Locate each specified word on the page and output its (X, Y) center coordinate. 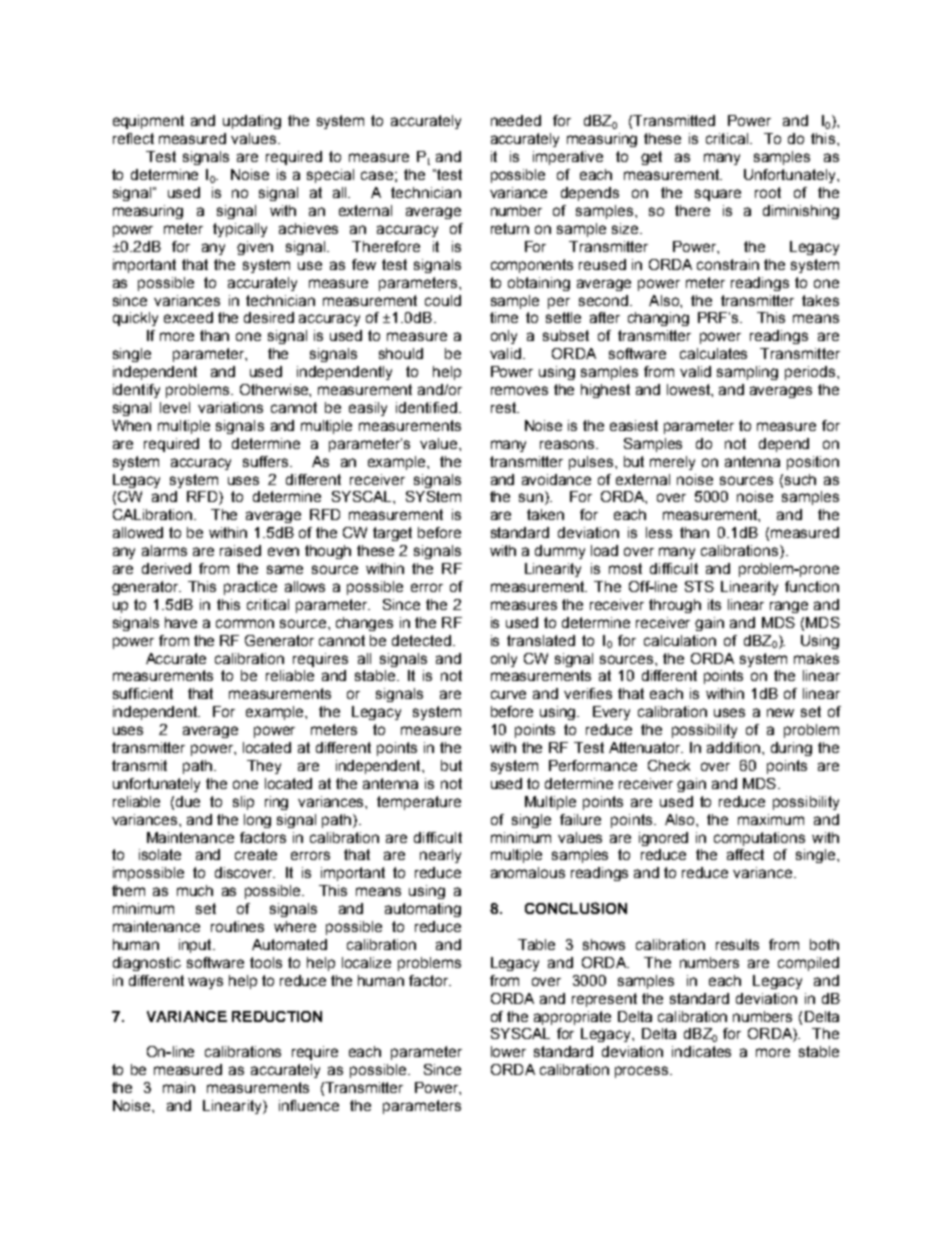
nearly (440, 856)
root (768, 192)
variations (230, 407)
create (256, 854)
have (181, 622)
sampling (747, 373)
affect (745, 854)
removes (519, 390)
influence (309, 1105)
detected (421, 640)
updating (252, 122)
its (714, 604)
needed (516, 120)
